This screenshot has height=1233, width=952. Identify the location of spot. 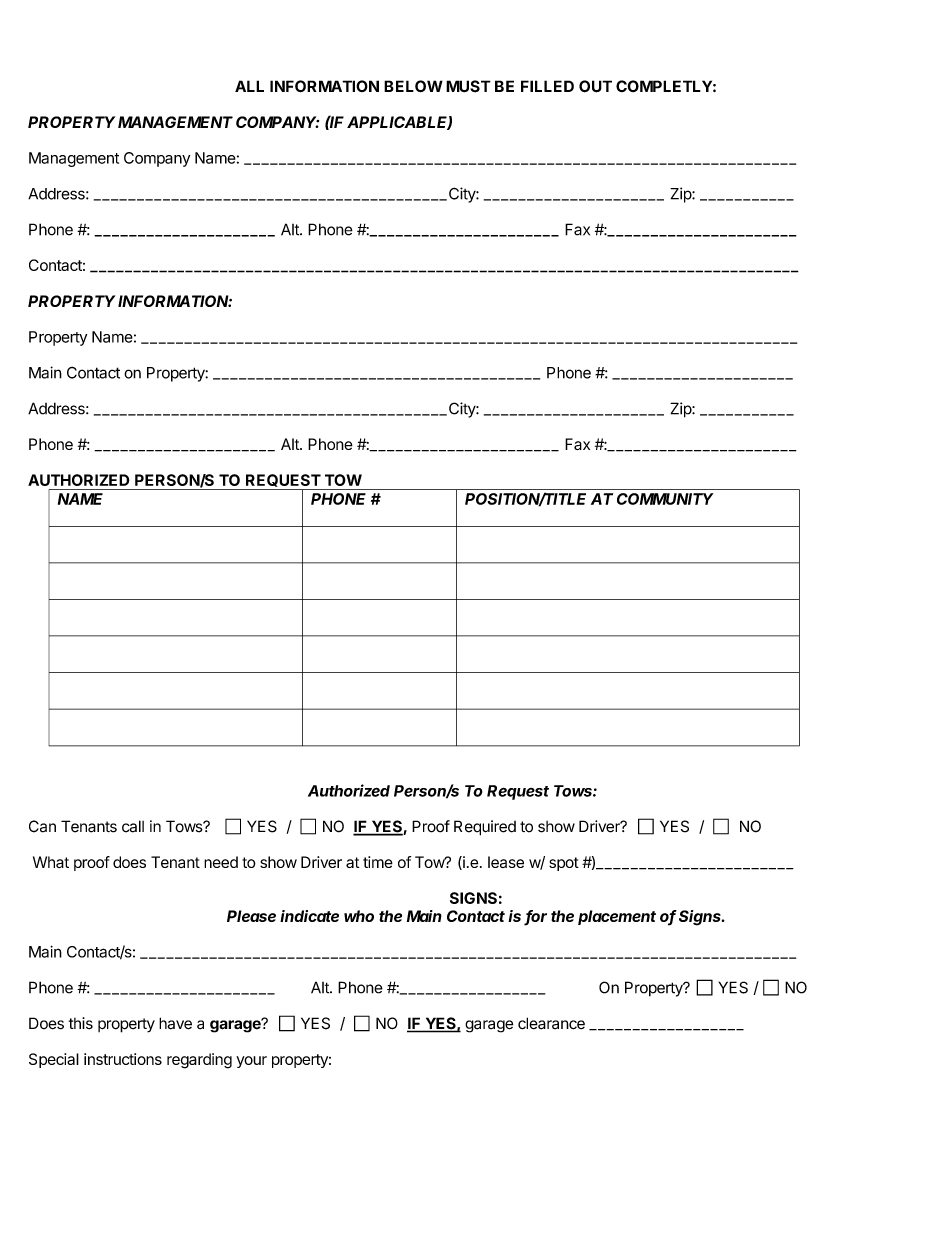
(564, 864).
